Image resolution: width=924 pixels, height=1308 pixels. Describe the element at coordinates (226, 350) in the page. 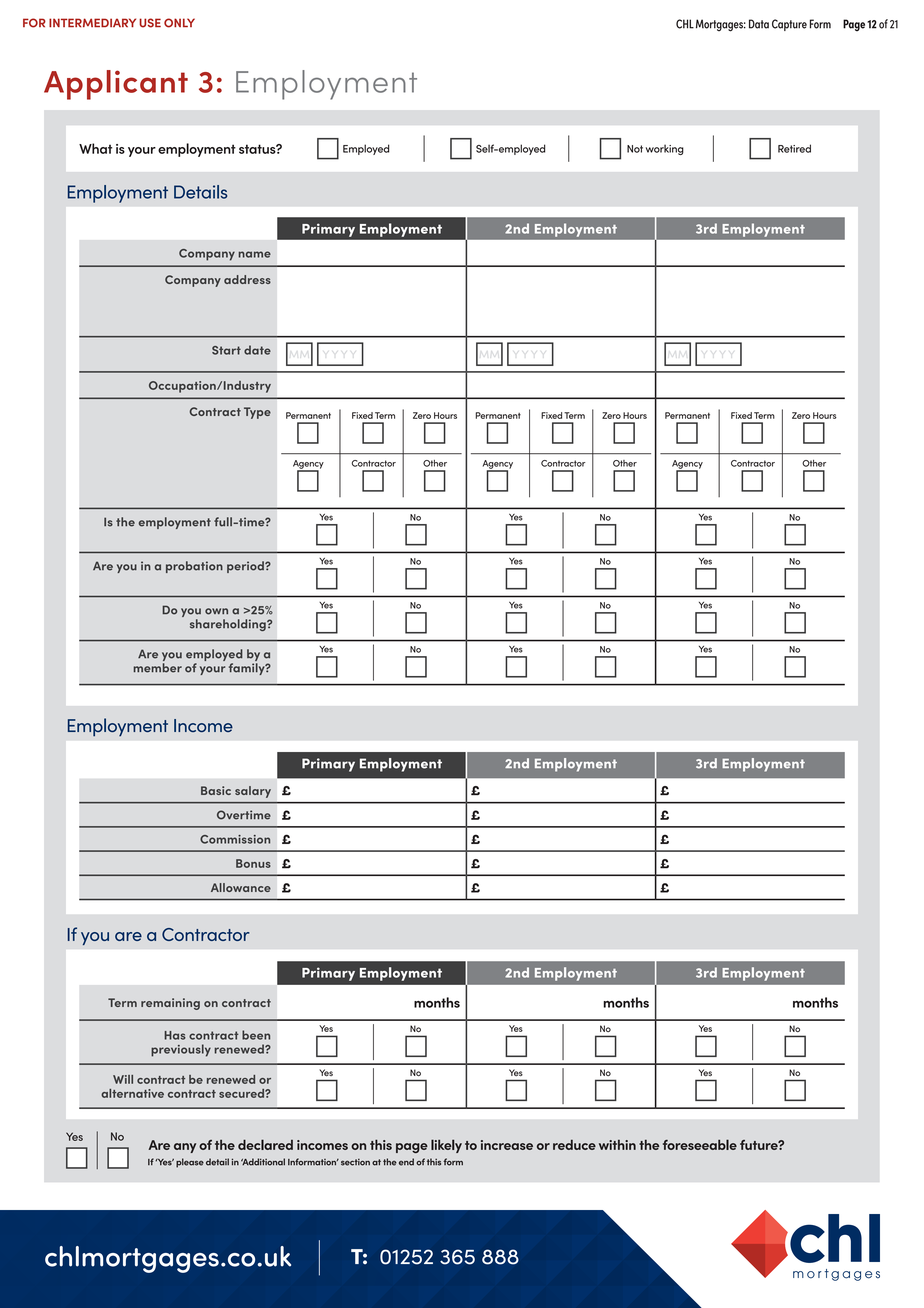

I see `Start` at that location.
